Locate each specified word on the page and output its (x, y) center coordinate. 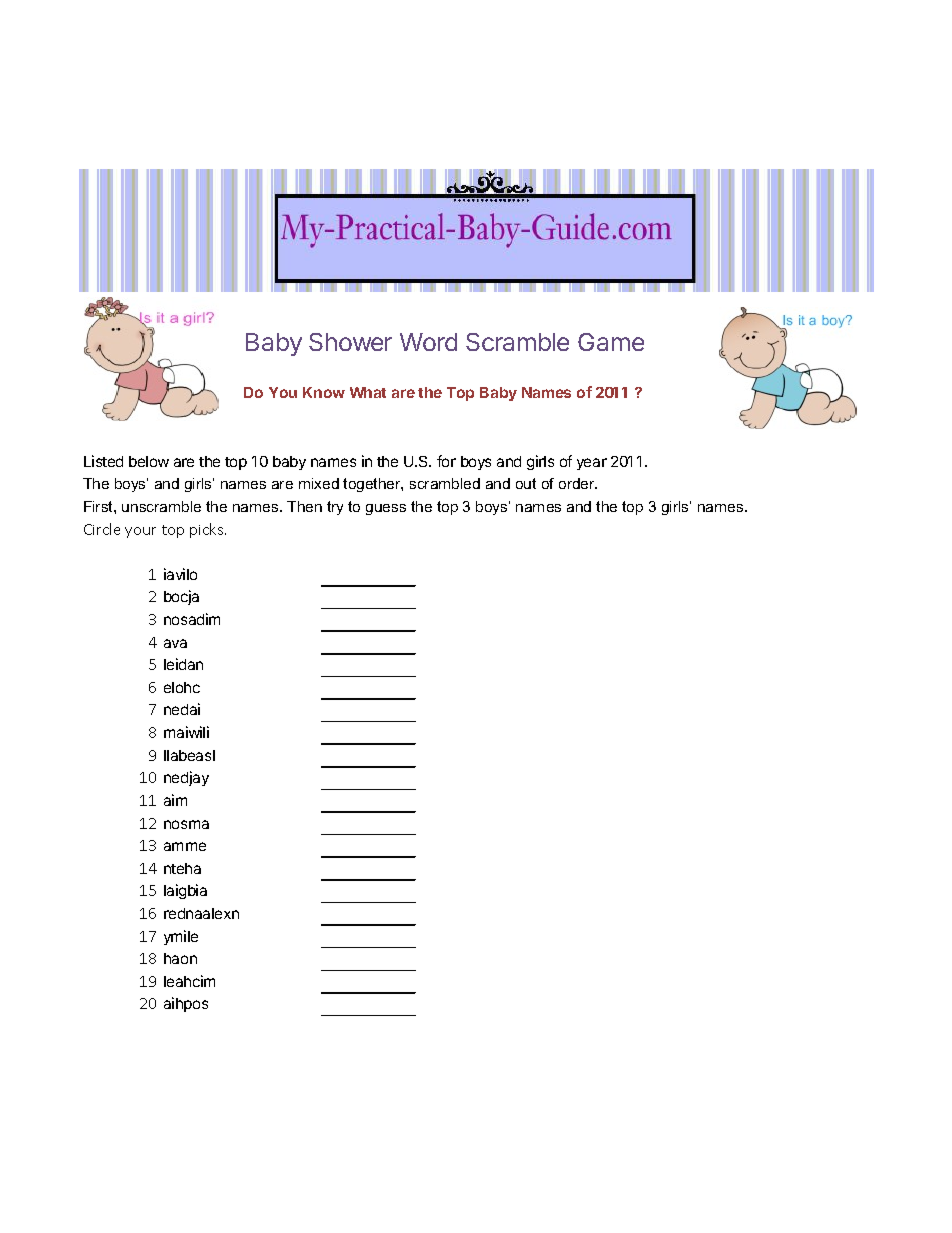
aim (175, 800)
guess (386, 509)
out (526, 483)
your (140, 532)
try (335, 508)
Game (611, 342)
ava (175, 643)
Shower (350, 342)
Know (324, 392)
